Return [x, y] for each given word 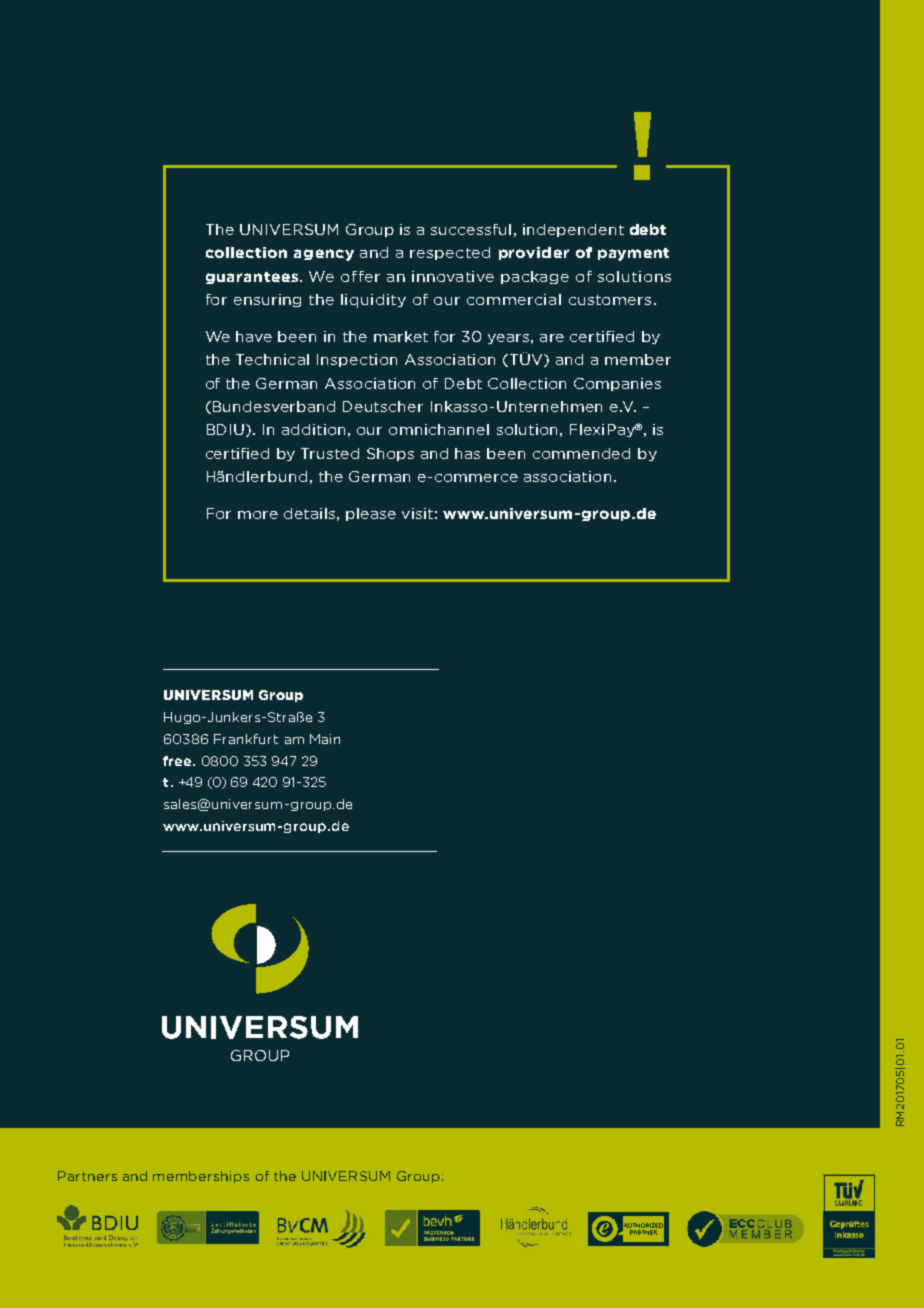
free [178, 761]
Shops [390, 454]
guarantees [253, 278]
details [309, 513]
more [258, 515]
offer [360, 276]
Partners [87, 1176]
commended [581, 453]
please [371, 514]
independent [573, 230]
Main [325, 739]
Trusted [330, 453]
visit [417, 513]
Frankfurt [246, 739]
